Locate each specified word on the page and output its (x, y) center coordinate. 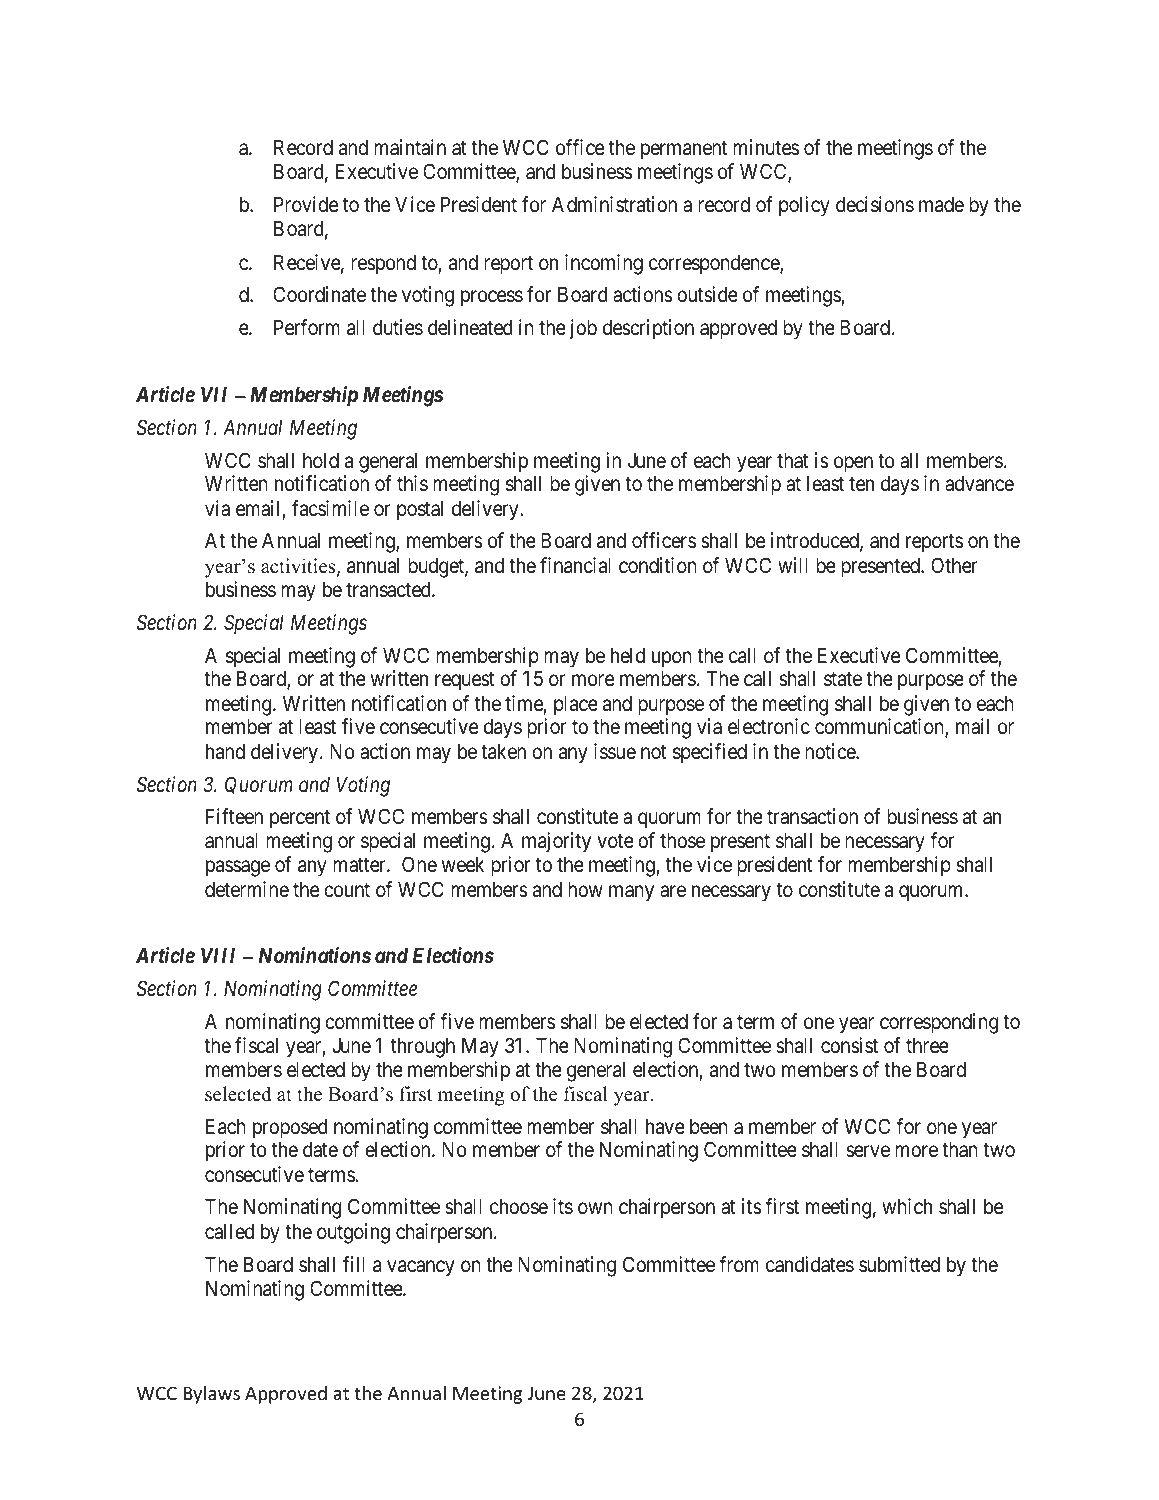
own (595, 1208)
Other (954, 565)
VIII (218, 955)
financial (575, 565)
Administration (614, 204)
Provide (306, 204)
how (585, 889)
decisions (875, 204)
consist (849, 1045)
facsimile (330, 508)
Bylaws (211, 1395)
